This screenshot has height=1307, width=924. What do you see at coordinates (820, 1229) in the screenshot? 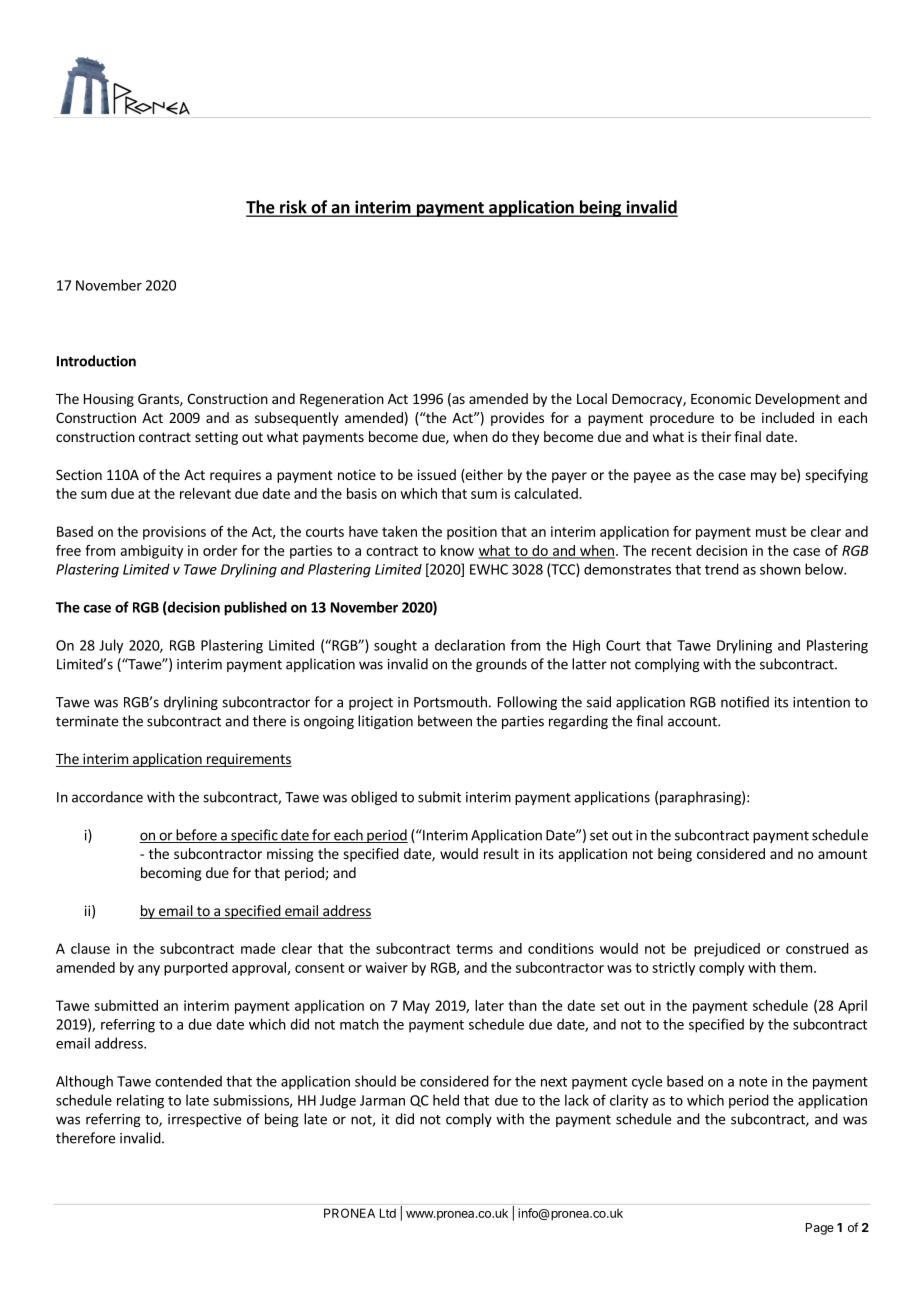
I see `Page` at bounding box center [820, 1229].
